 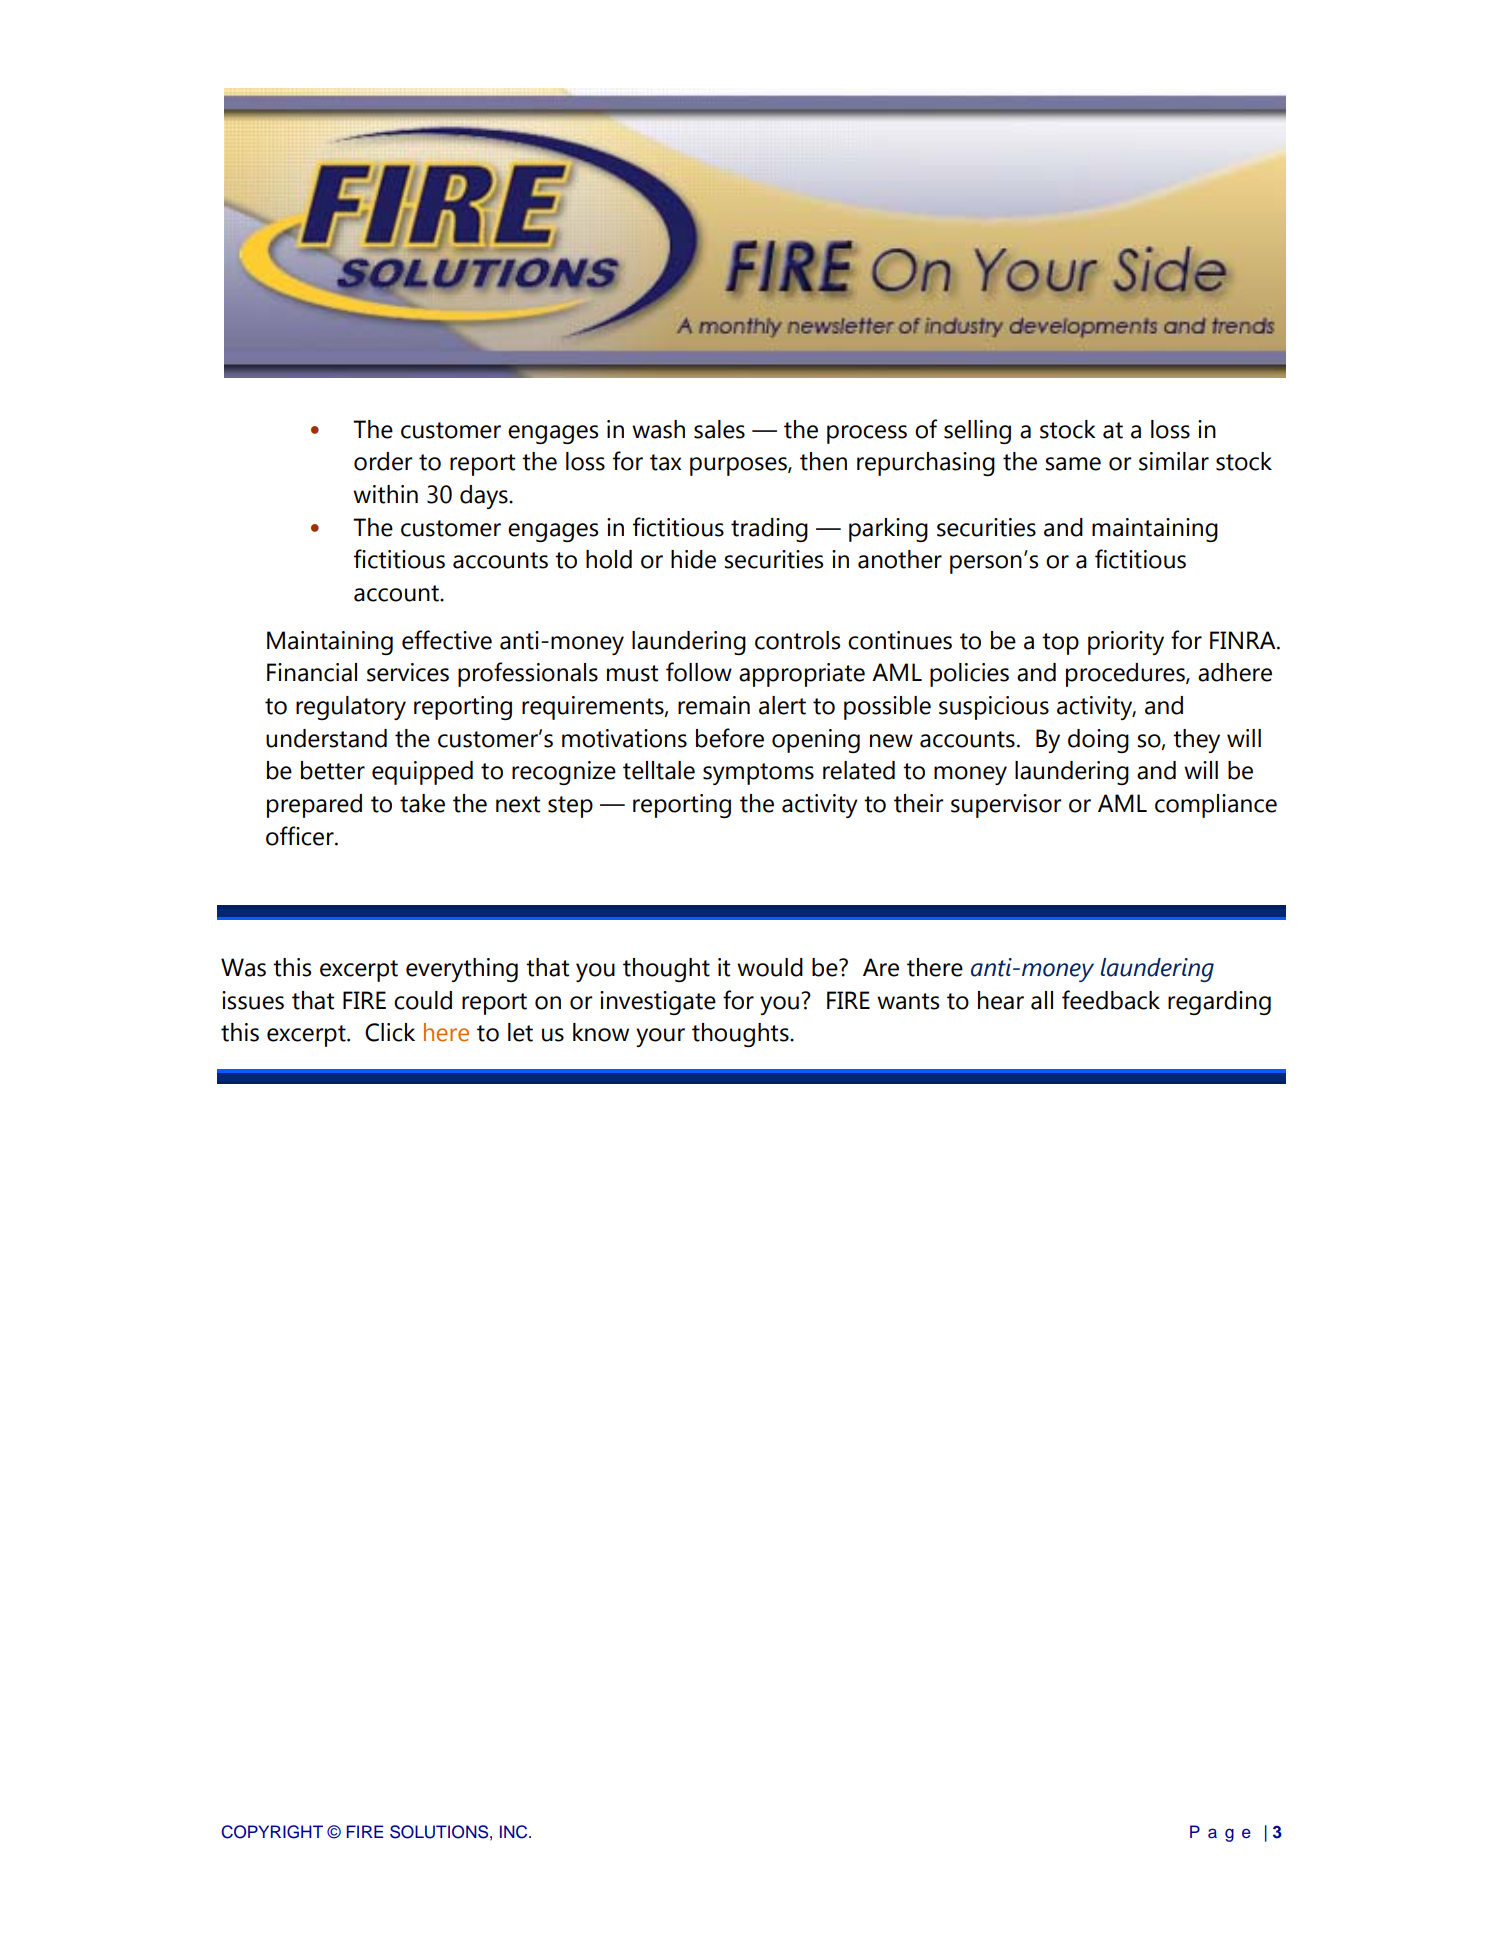 I want to click on COPYRIGHT, so click(x=272, y=1832).
